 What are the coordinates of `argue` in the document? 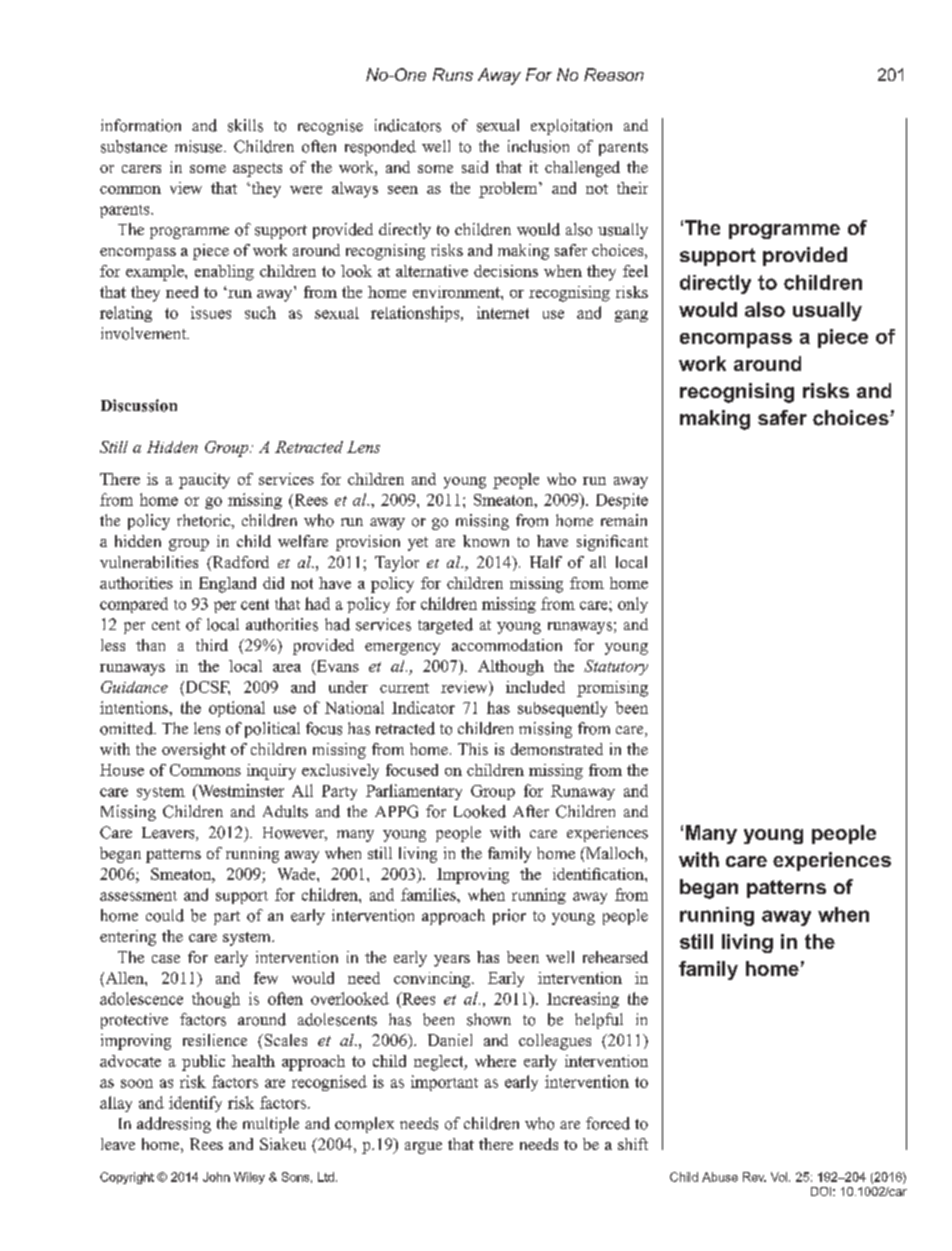 It's located at (423, 1148).
